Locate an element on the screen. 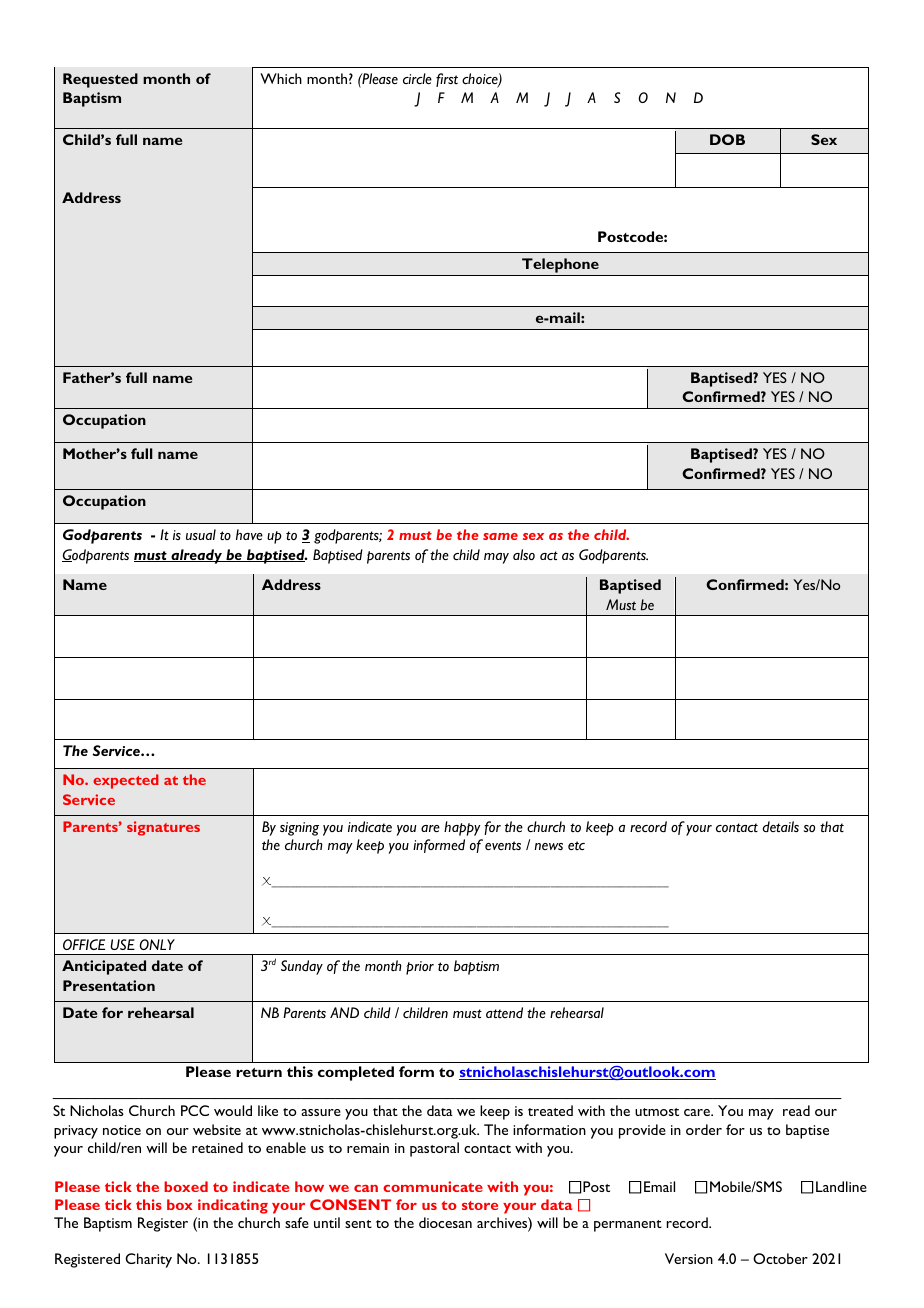  first is located at coordinates (447, 80).
